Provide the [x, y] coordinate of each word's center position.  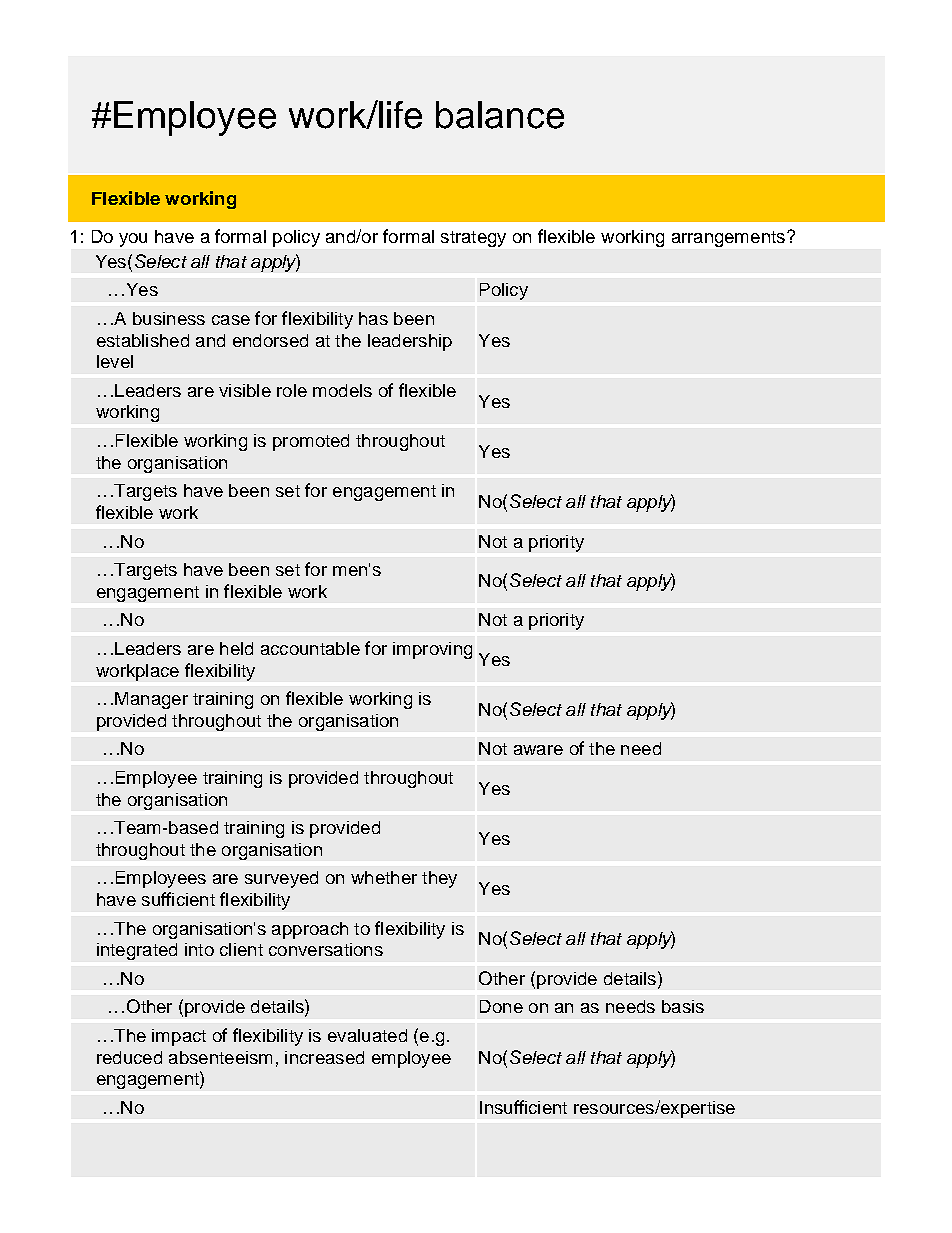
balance [500, 115]
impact [179, 1037]
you [133, 240]
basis [683, 1006]
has [373, 318]
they [439, 879]
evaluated [367, 1035]
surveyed [281, 879]
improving [432, 650]
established [143, 340]
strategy [473, 239]
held [236, 648]
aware [538, 750]
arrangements [730, 239]
